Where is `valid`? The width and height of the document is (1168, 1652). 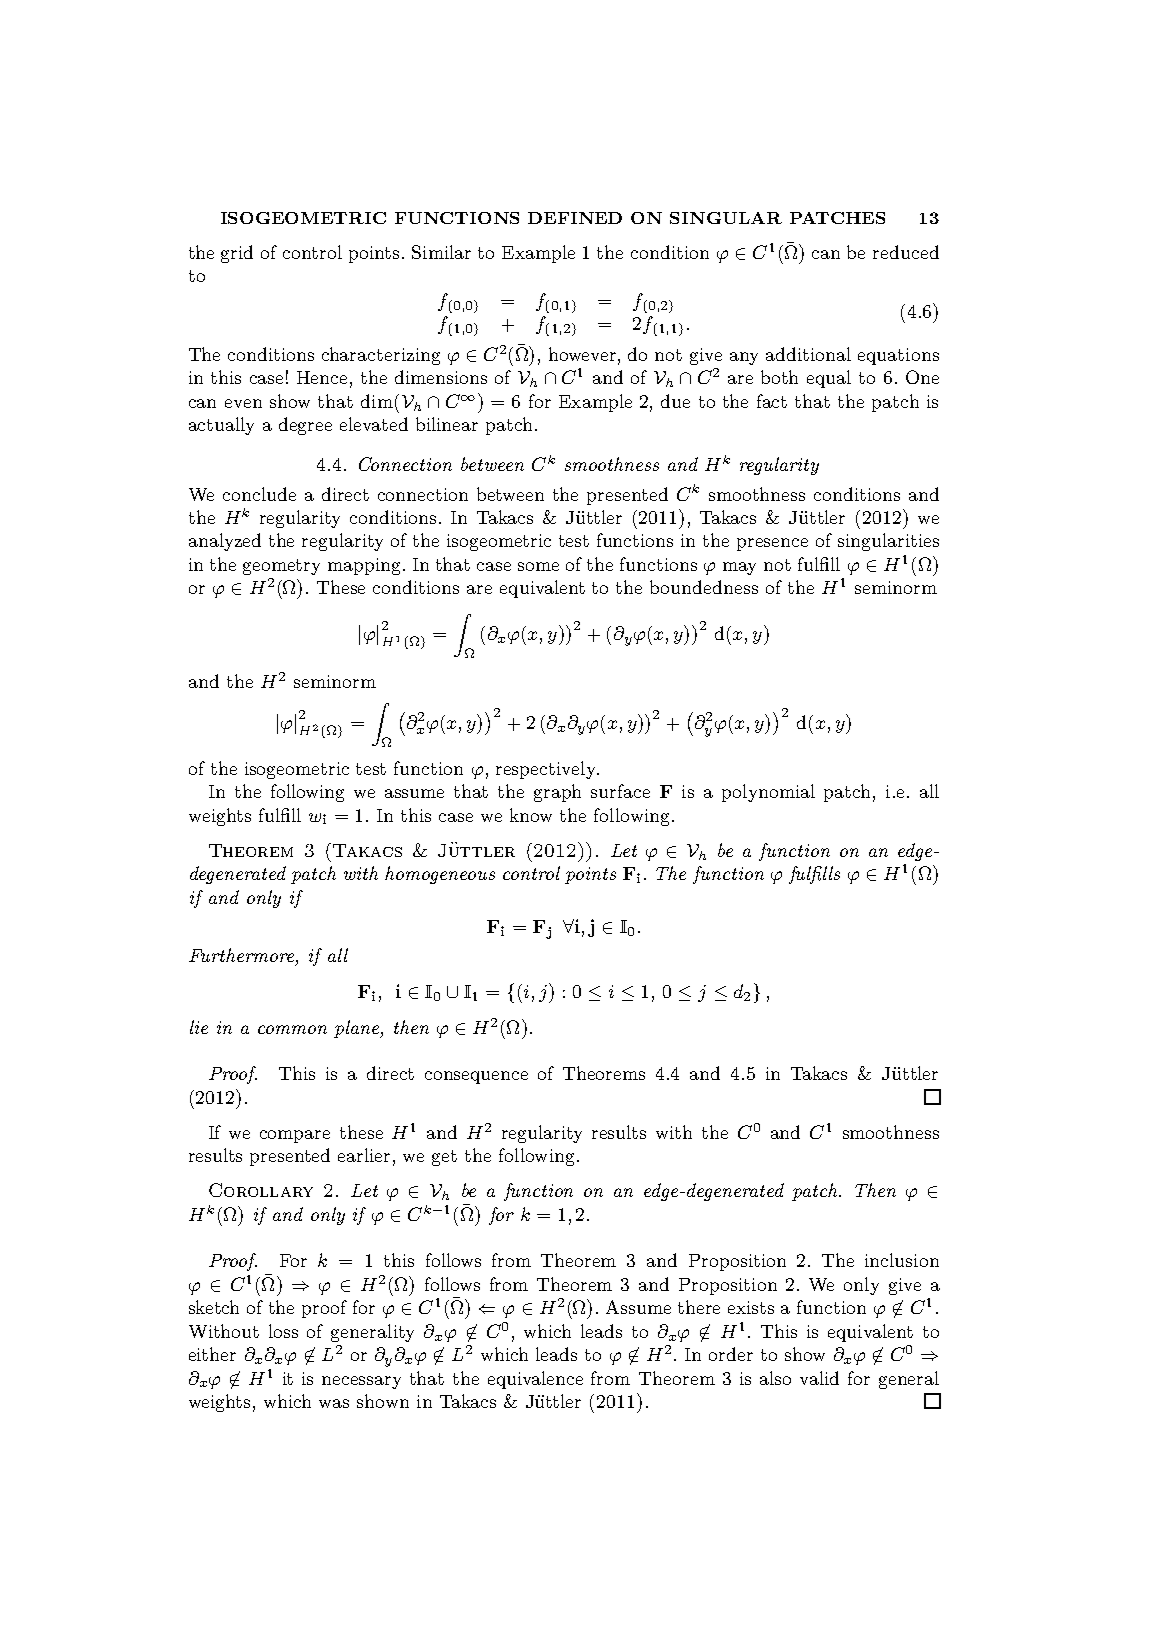 valid is located at coordinates (819, 1378).
